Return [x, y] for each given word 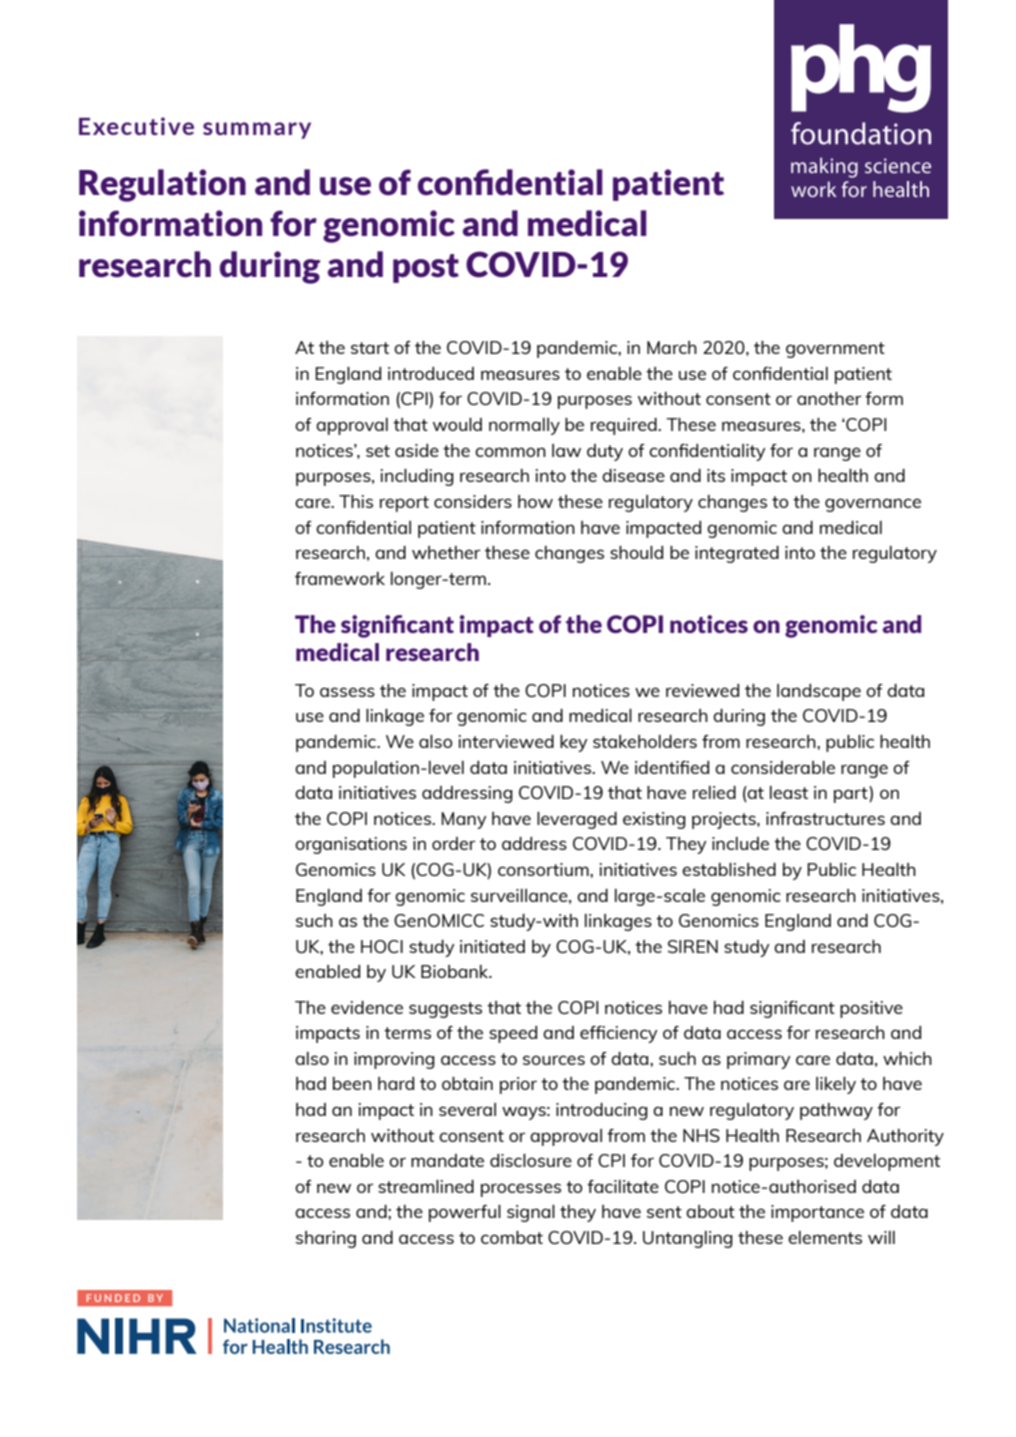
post [426, 268]
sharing [326, 1239]
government [835, 350]
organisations [351, 845]
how [535, 501]
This [356, 501]
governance [873, 505]
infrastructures [825, 818]
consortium [544, 869]
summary [257, 130]
